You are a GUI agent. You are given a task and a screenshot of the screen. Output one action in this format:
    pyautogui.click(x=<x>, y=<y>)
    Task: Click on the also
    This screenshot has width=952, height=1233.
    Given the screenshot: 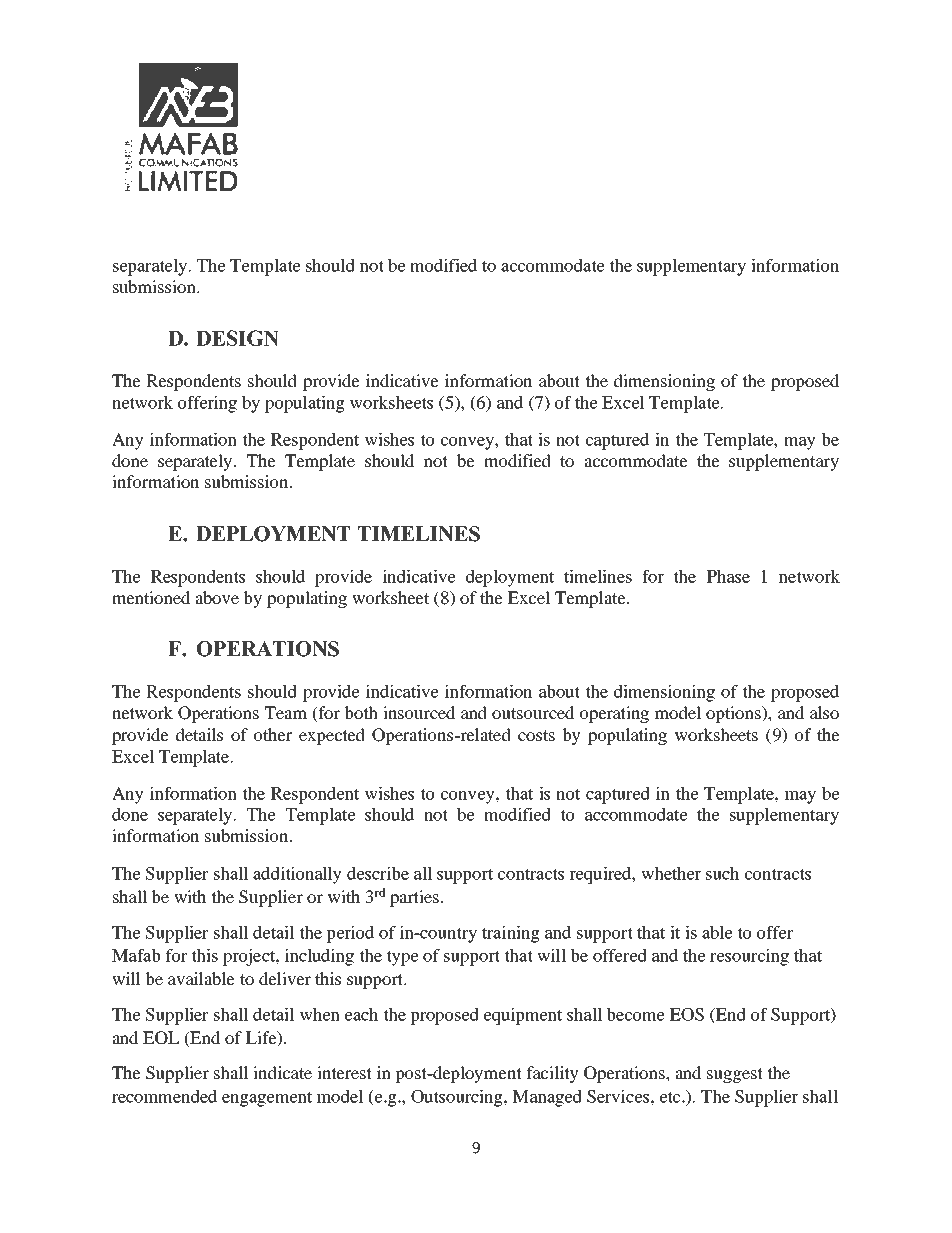 What is the action you would take?
    pyautogui.click(x=824, y=712)
